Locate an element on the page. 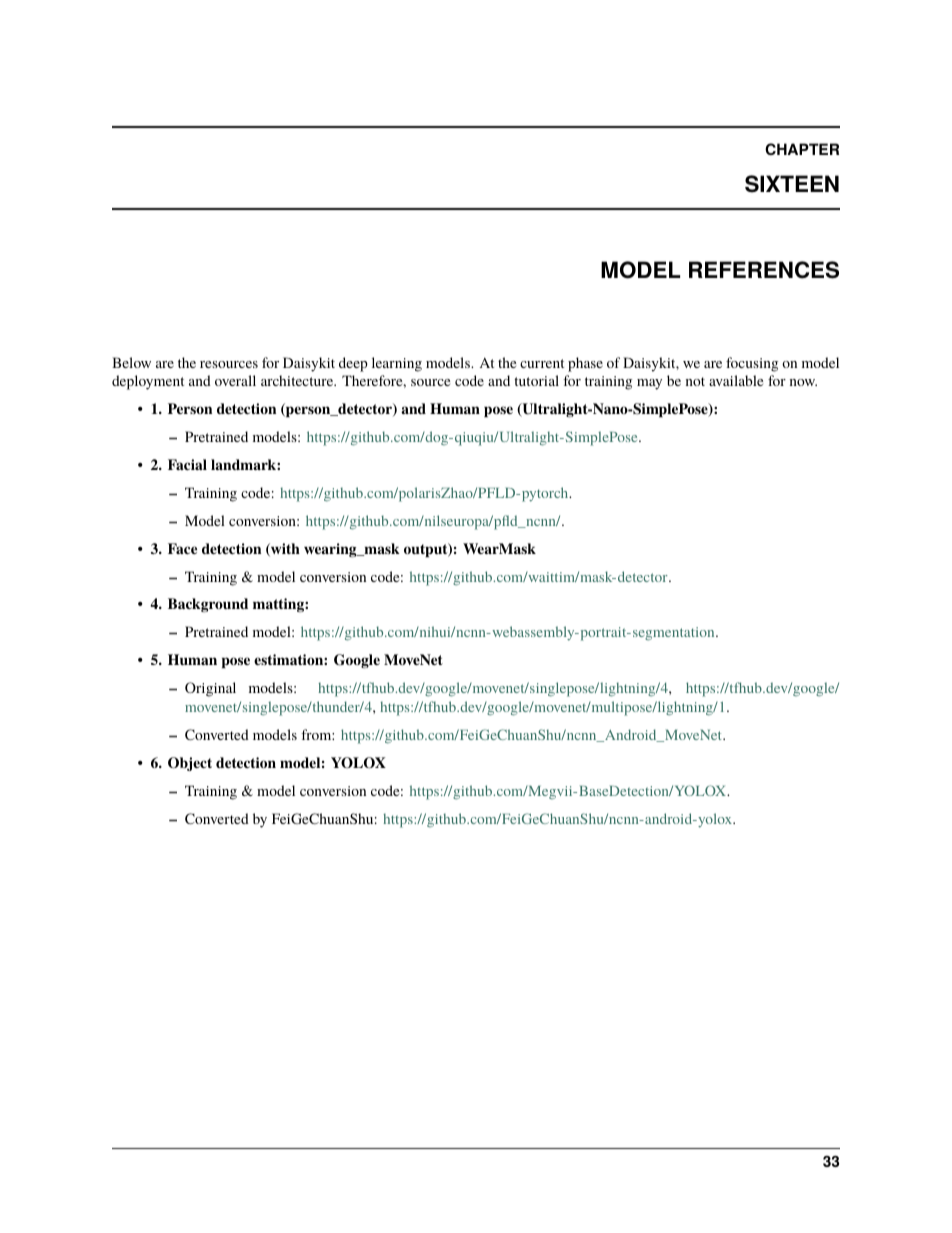 The image size is (952, 1233). Original is located at coordinates (210, 689).
